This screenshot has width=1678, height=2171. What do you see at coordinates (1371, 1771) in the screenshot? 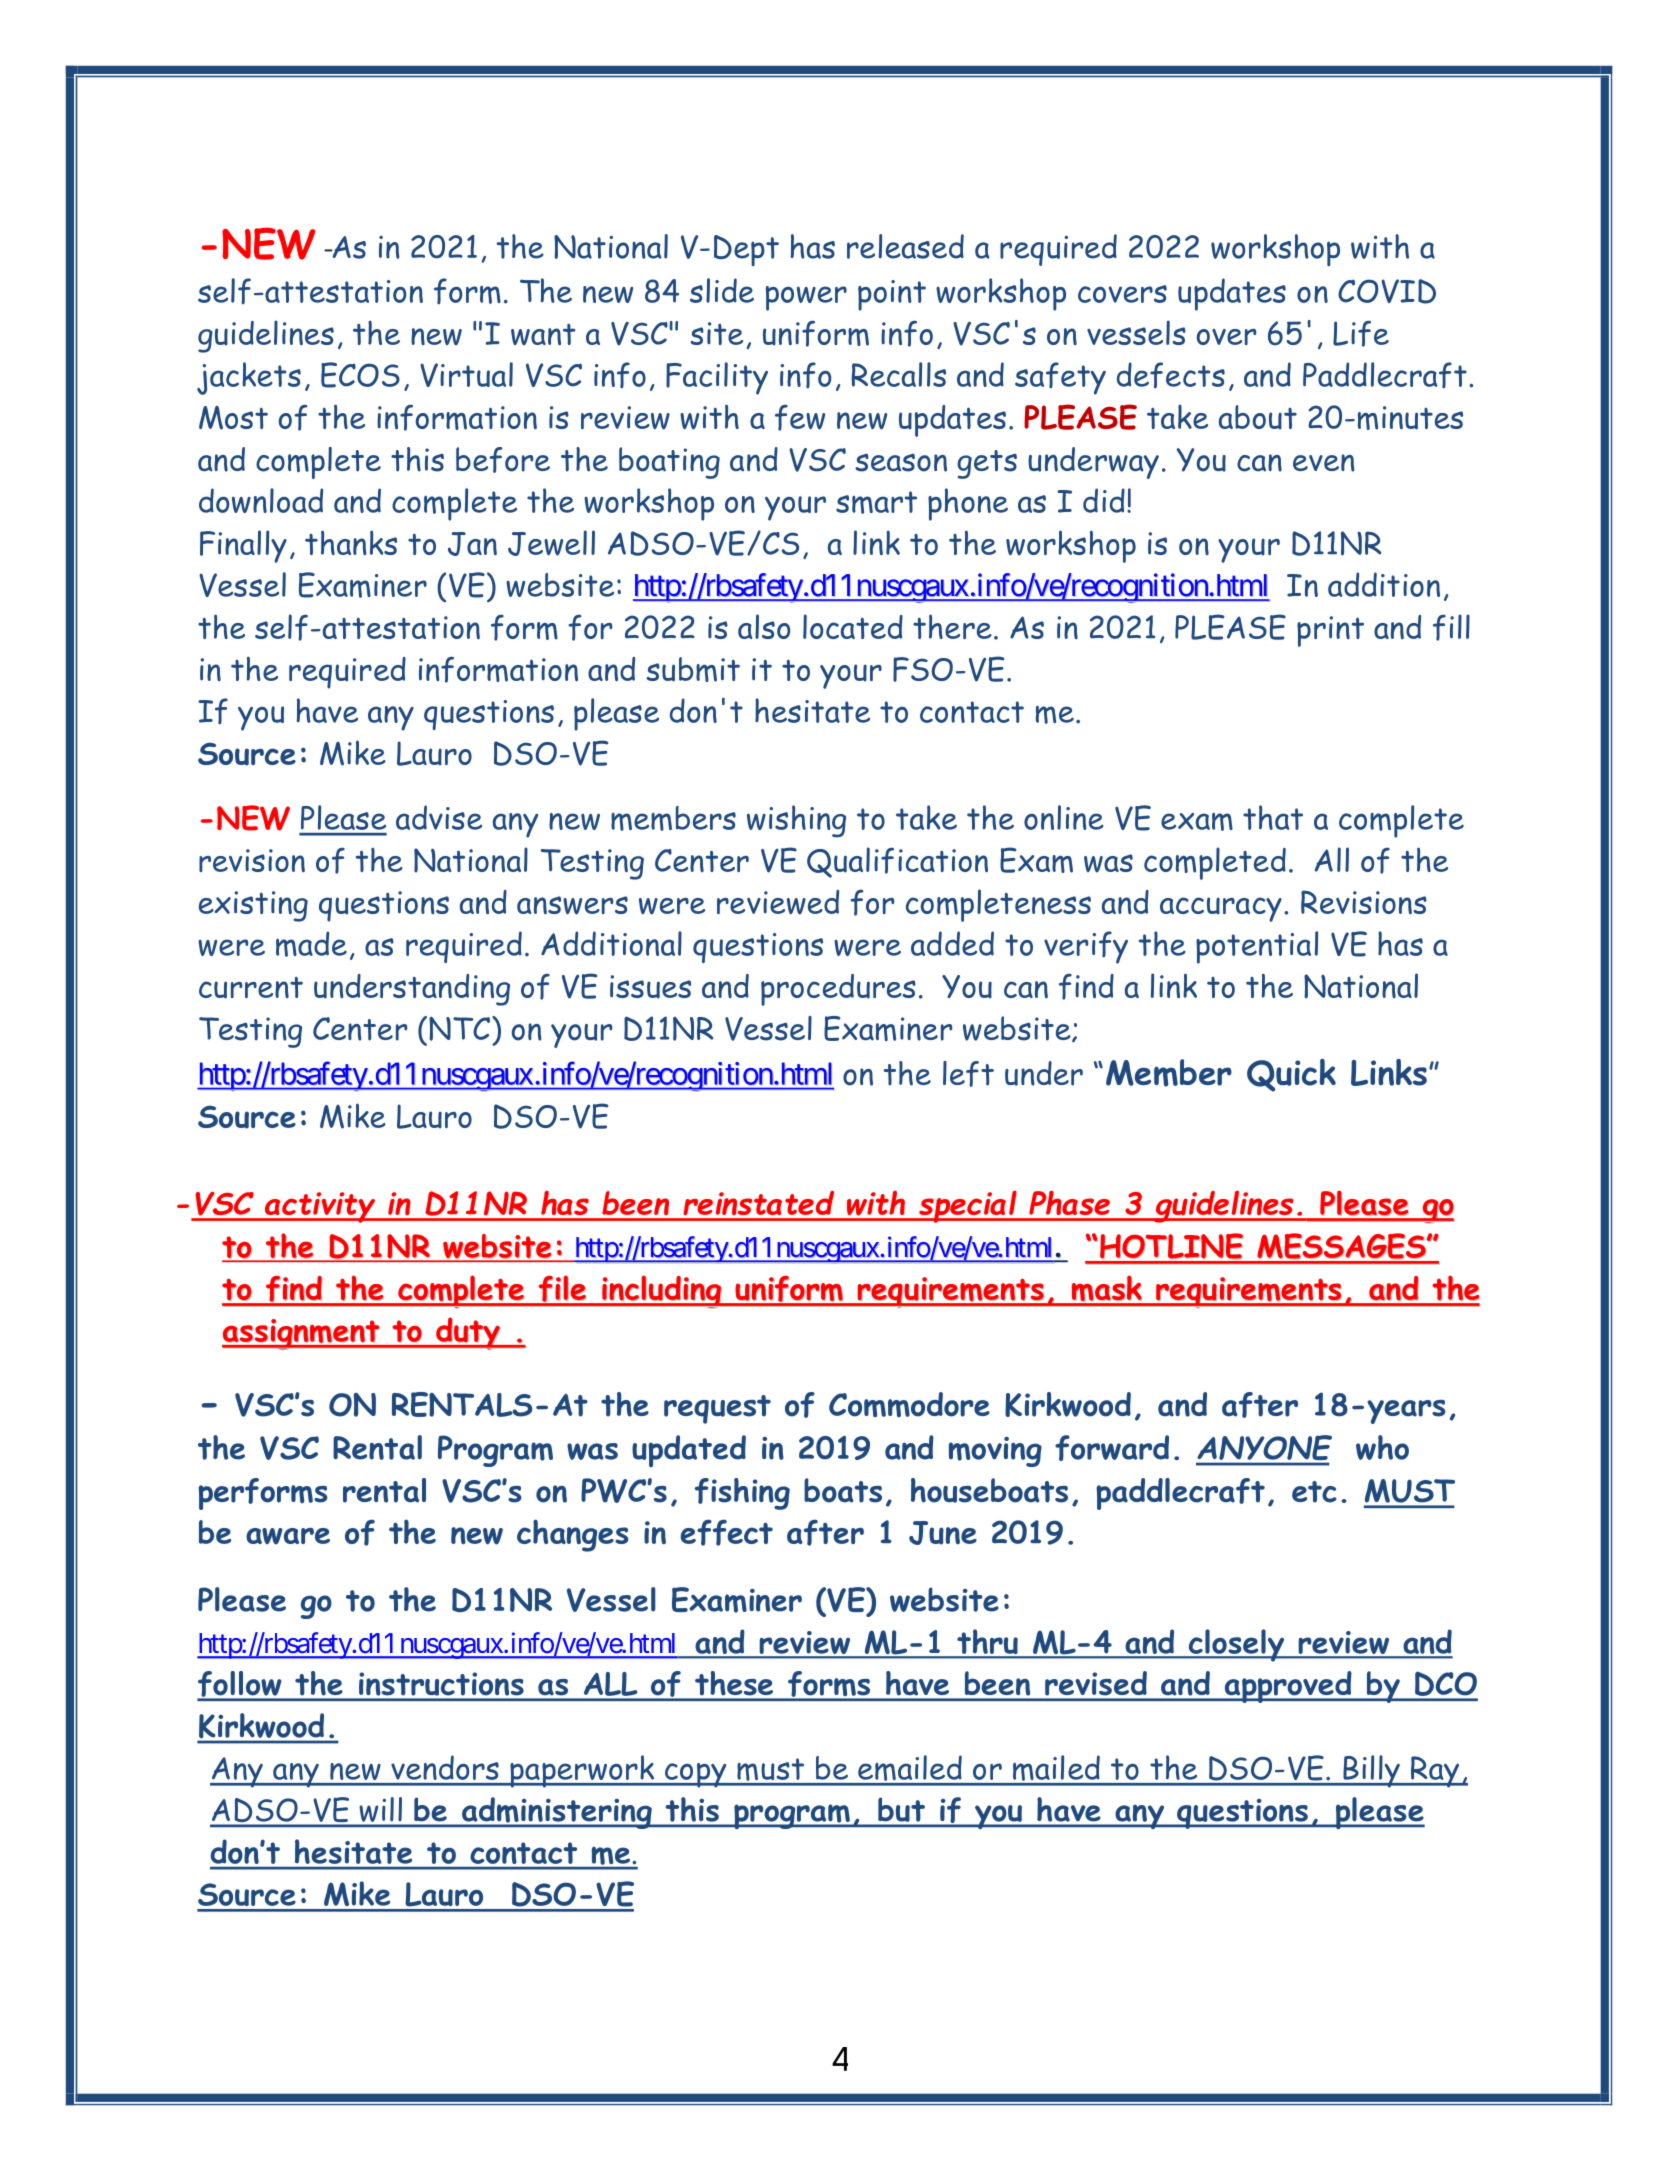
I see `Billy` at bounding box center [1371, 1771].
